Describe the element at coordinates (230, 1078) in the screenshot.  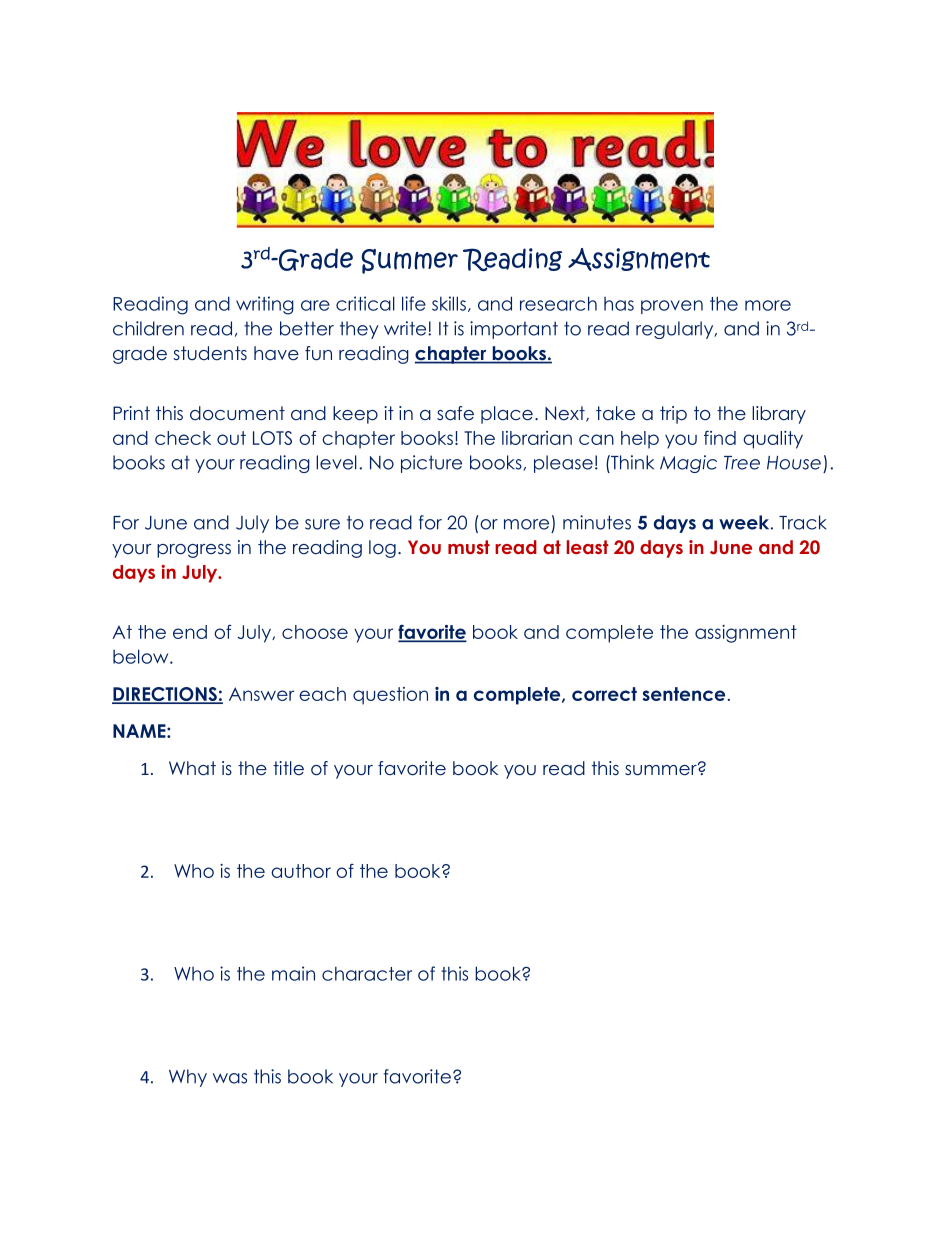
I see `was` at that location.
